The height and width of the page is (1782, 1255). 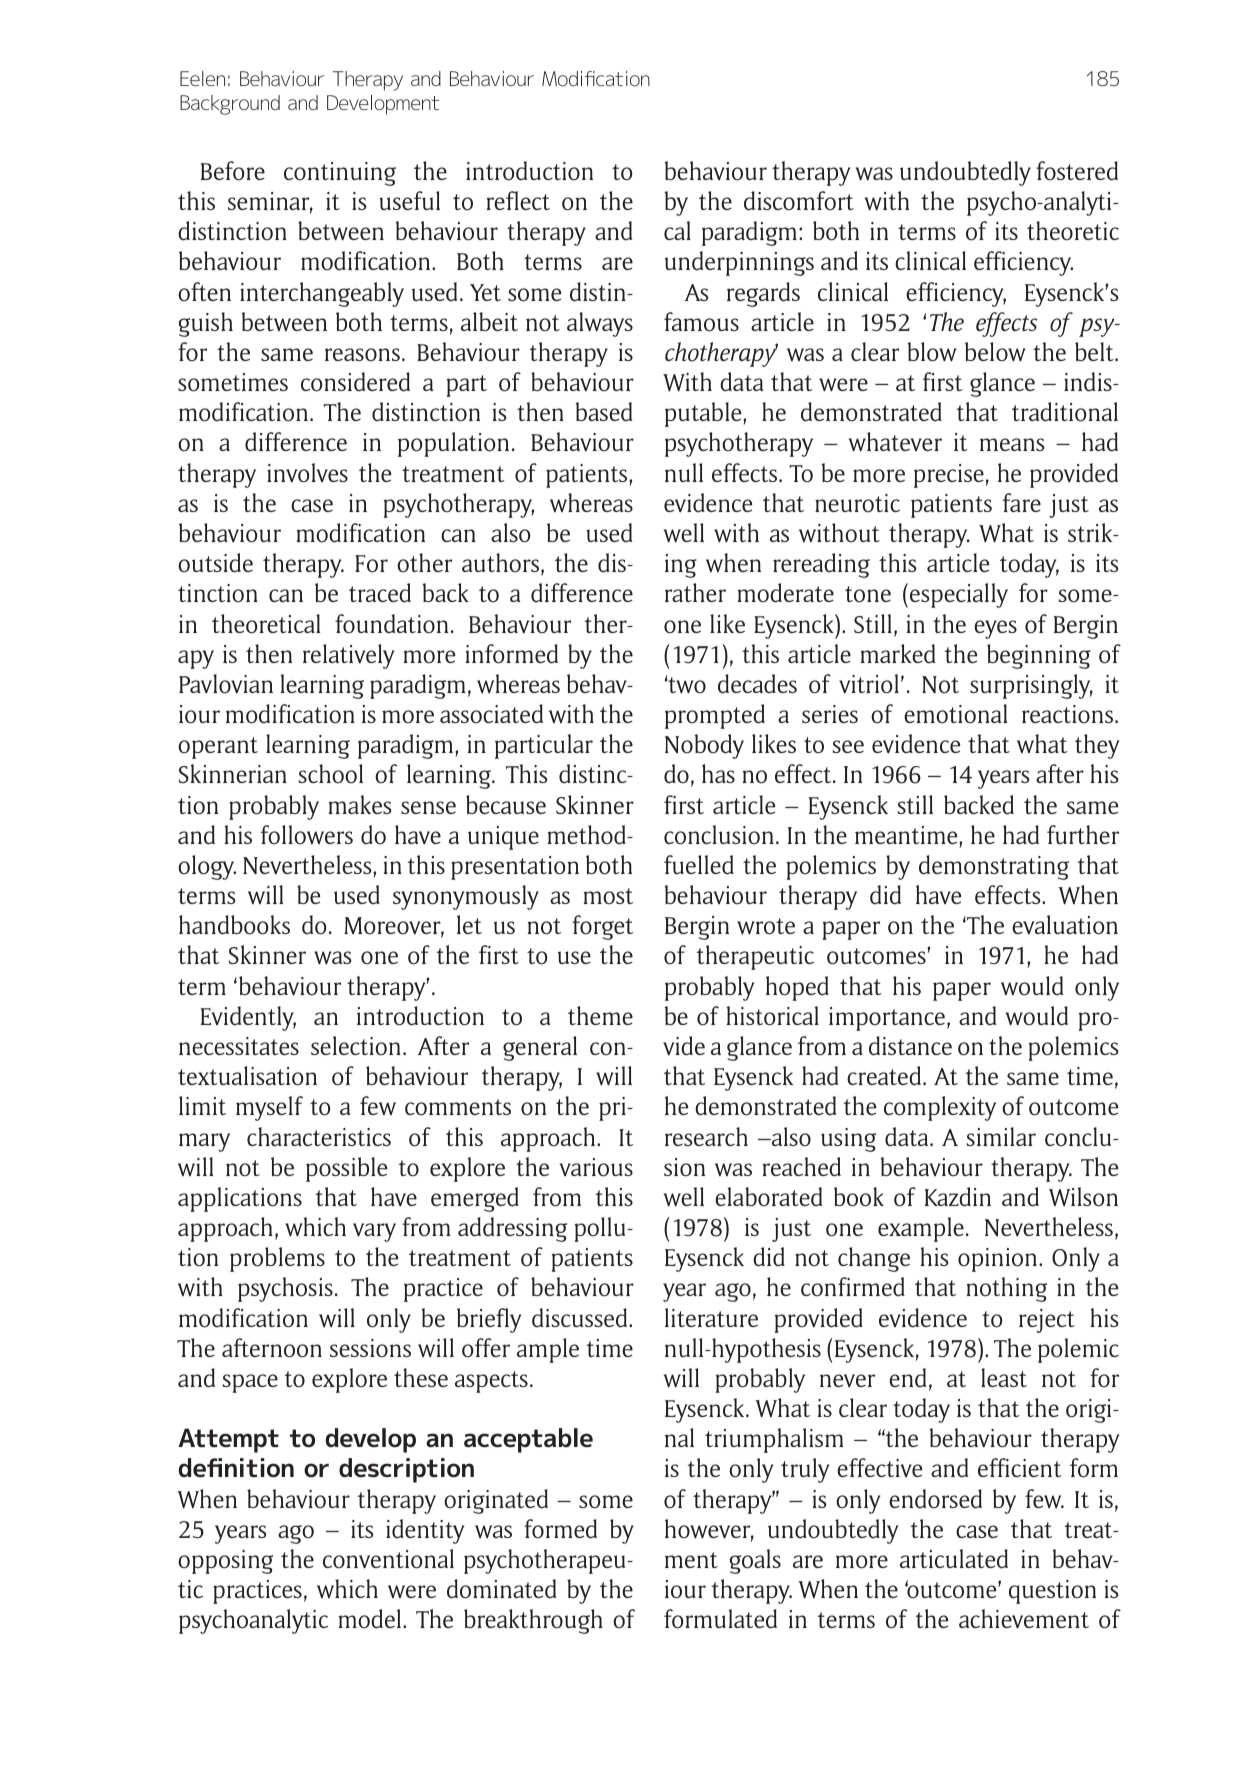 I want to click on most, so click(x=608, y=896).
